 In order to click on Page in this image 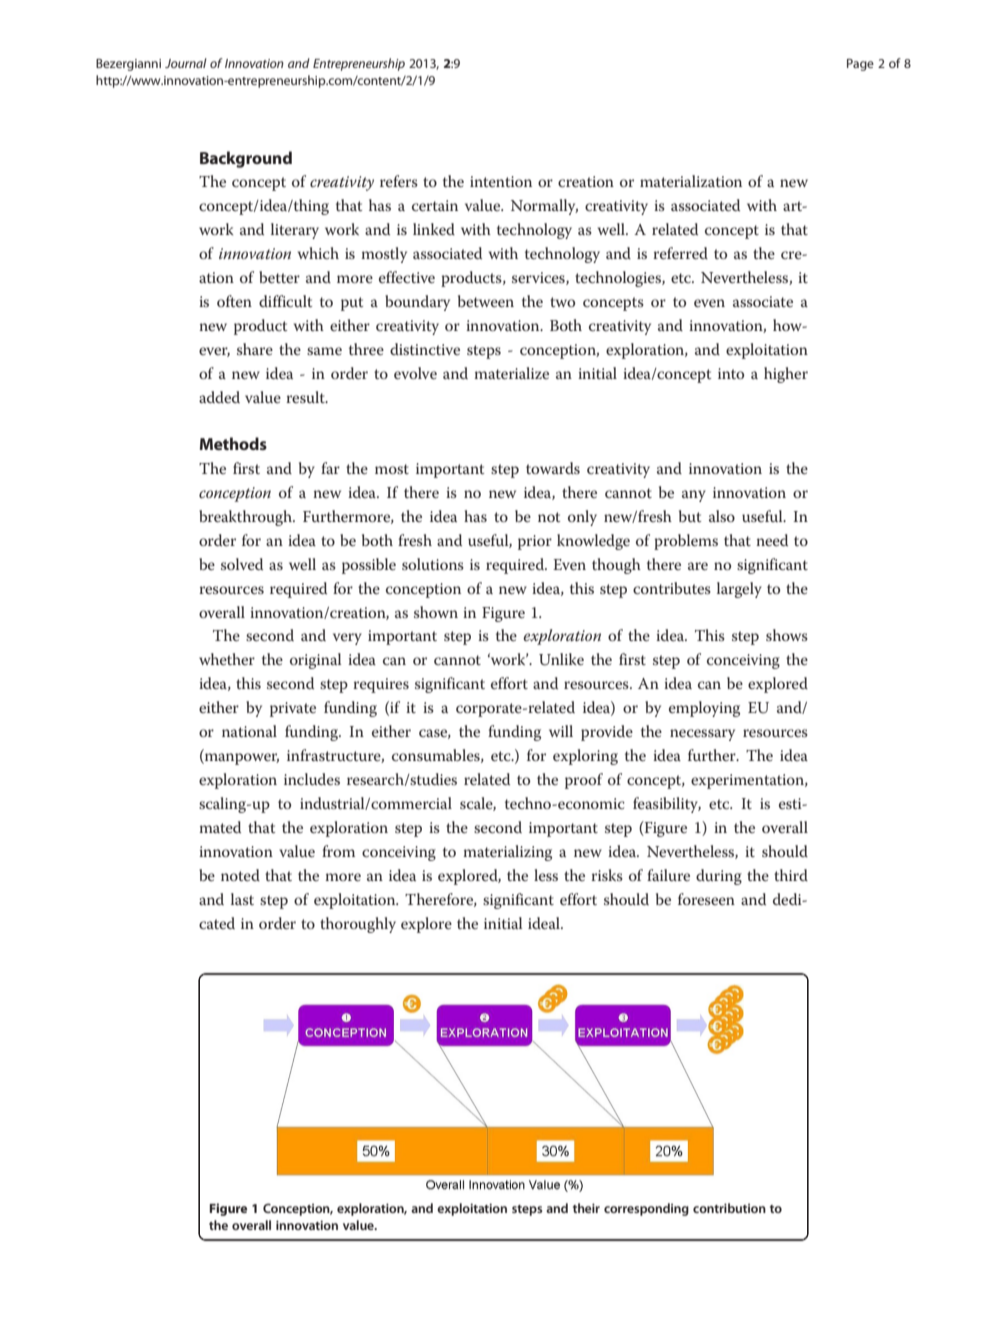, I will do `click(860, 65)`.
